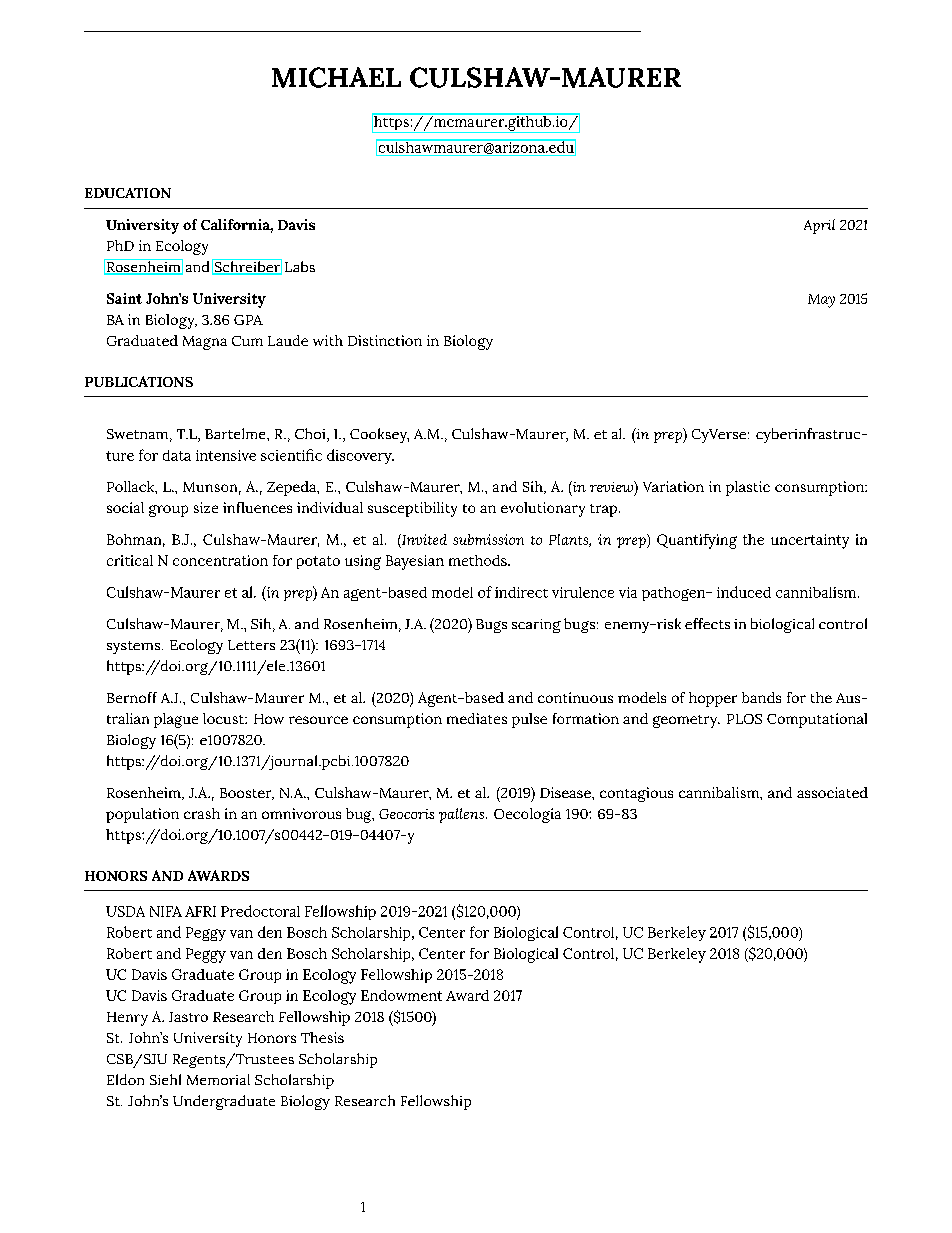 Image resolution: width=952 pixels, height=1233 pixels. What do you see at coordinates (819, 226) in the screenshot?
I see `April` at bounding box center [819, 226].
